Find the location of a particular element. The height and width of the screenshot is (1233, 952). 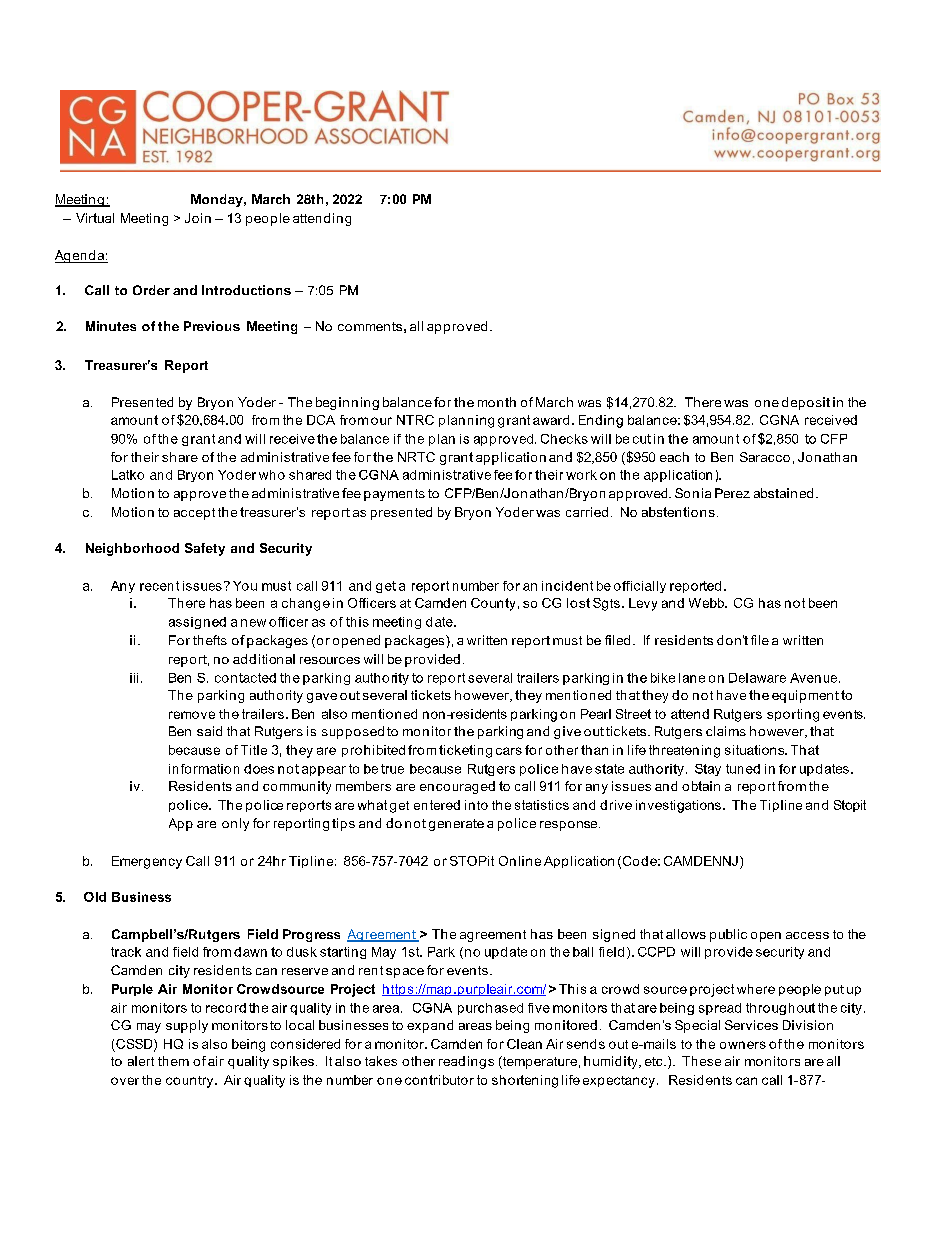

deposit is located at coordinates (806, 403).
